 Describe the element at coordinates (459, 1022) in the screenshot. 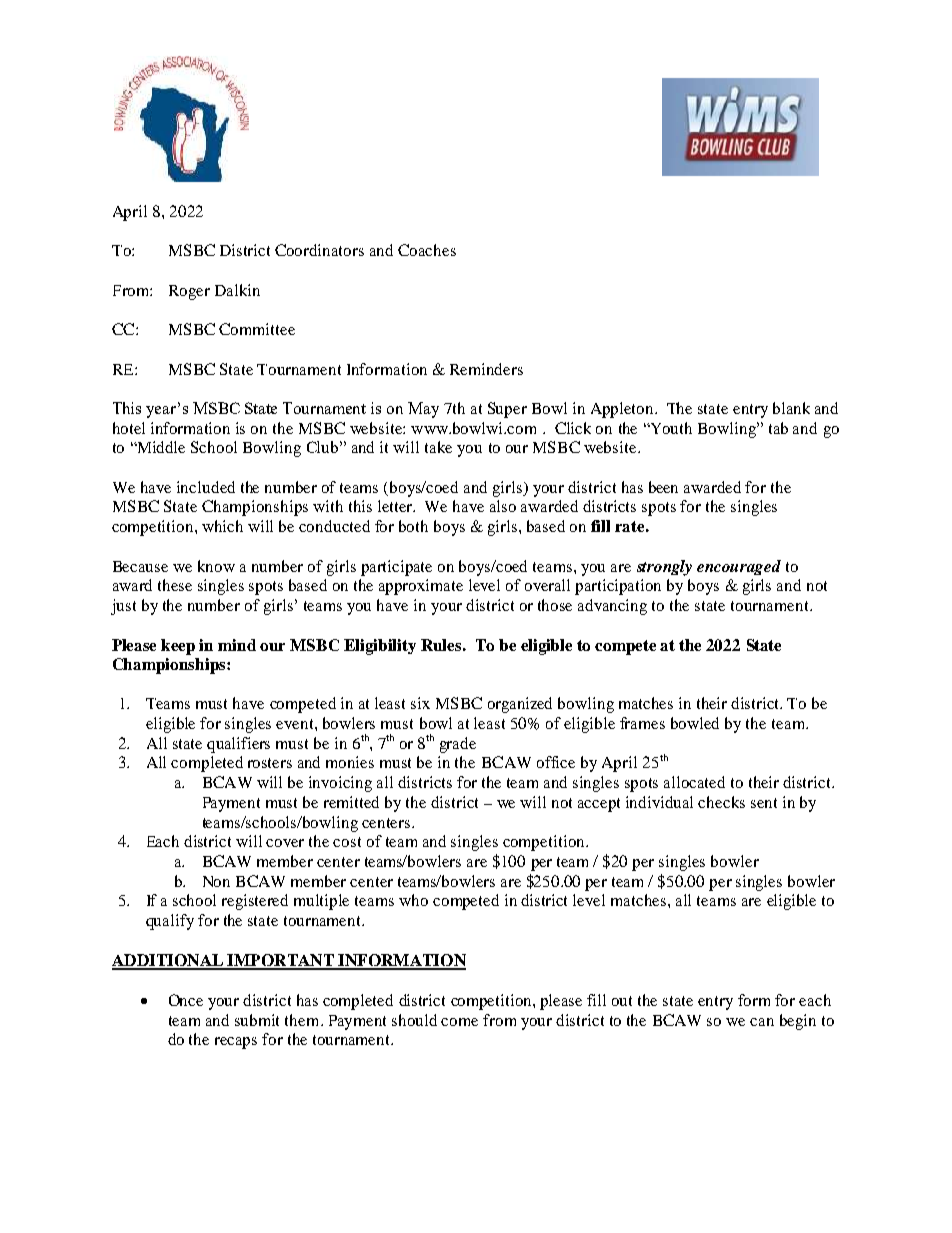

I see `come` at that location.
